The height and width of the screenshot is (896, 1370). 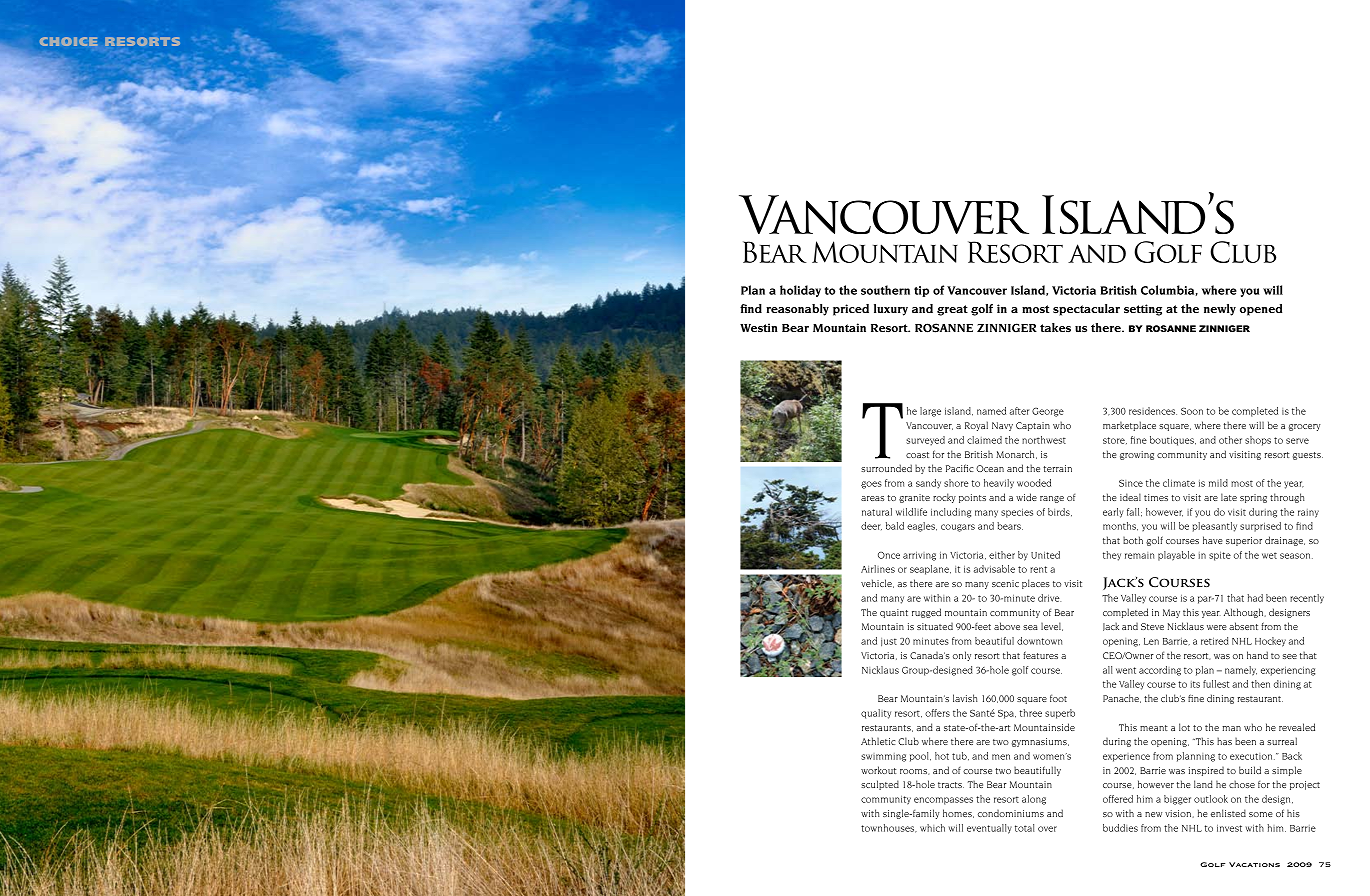 I want to click on holiday, so click(x=800, y=291).
